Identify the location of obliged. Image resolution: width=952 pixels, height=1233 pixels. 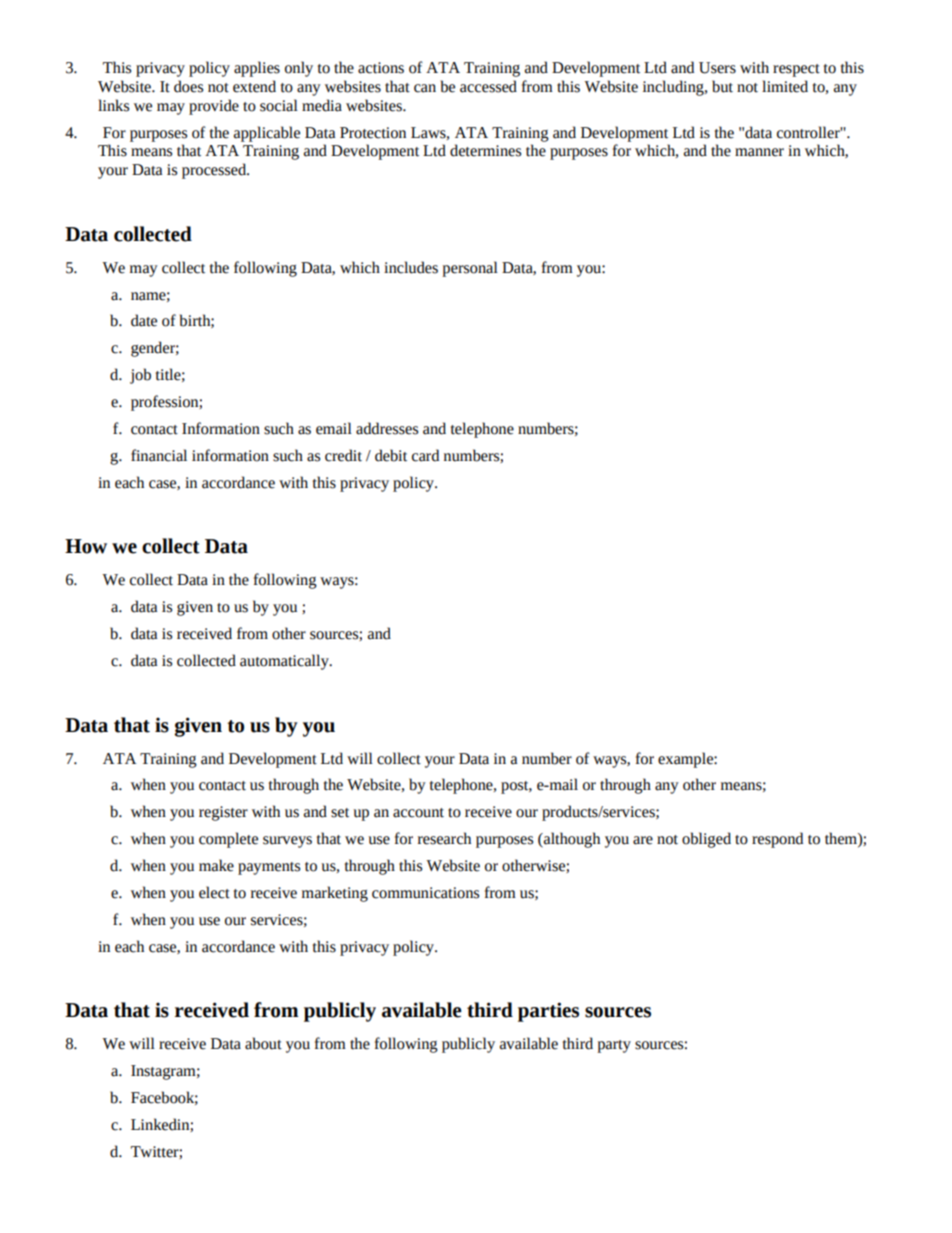
(706, 840).
